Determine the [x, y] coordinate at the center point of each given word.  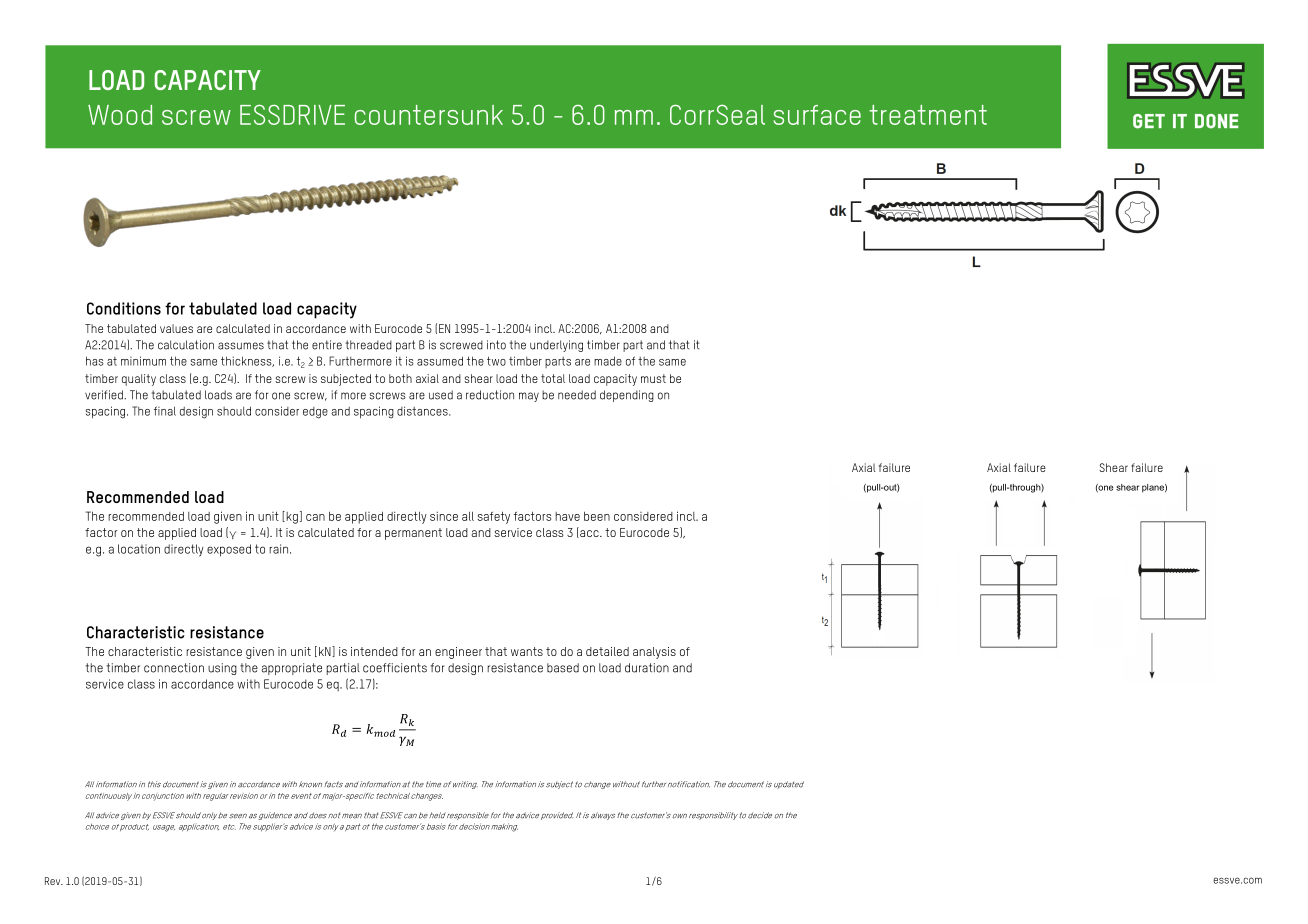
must [653, 378]
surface [817, 115]
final [165, 411]
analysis [654, 653]
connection [174, 668]
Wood [120, 115]
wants [527, 651]
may [529, 397]
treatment [928, 115]
